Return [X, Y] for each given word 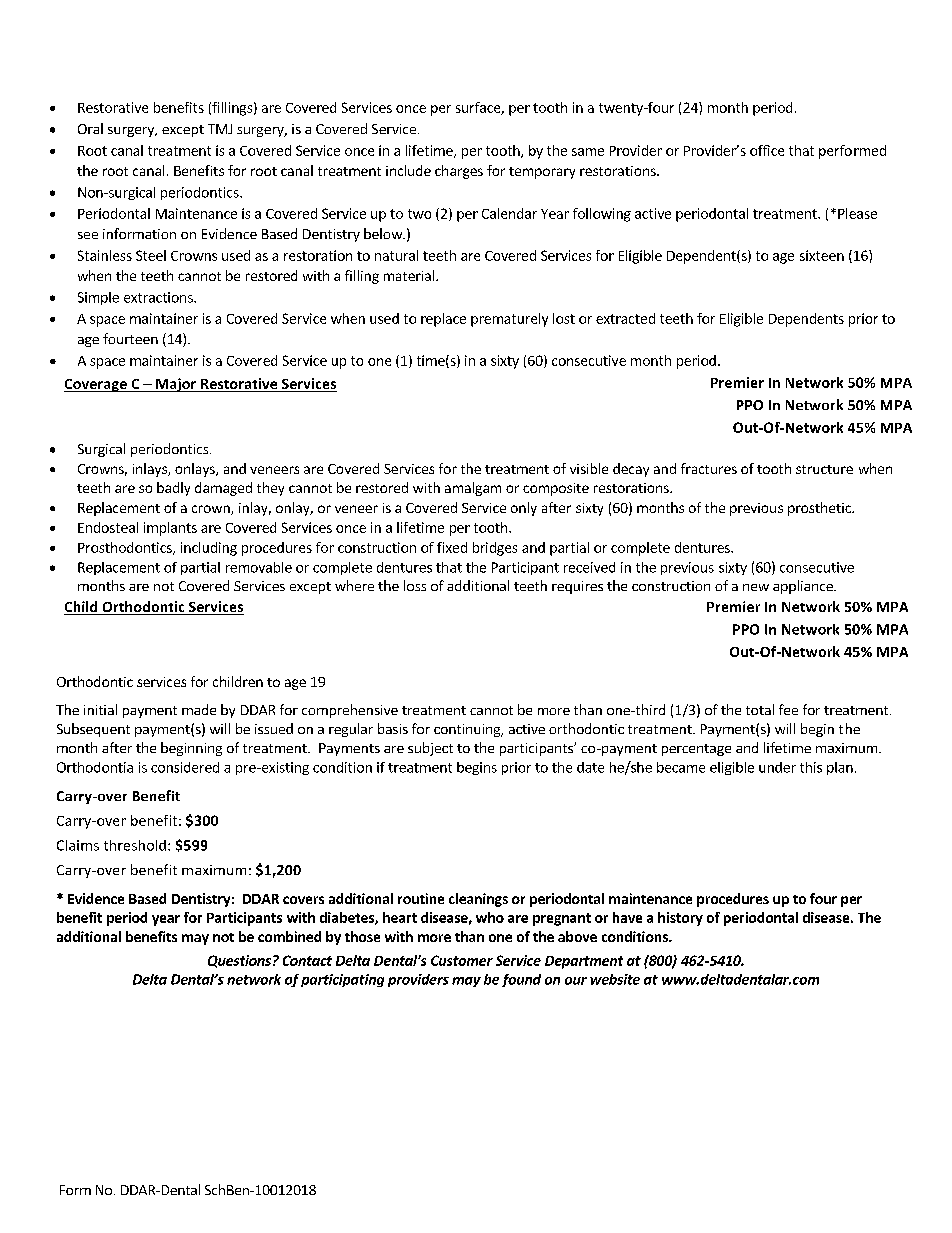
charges [459, 172]
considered [185, 767]
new [756, 587]
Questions [239, 961]
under [777, 767]
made [199, 709]
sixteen [822, 255]
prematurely [509, 320]
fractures [709, 468]
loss [415, 585]
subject [430, 749]
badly [173, 489]
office [767, 150]
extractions [159, 297]
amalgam [473, 489]
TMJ [220, 129]
